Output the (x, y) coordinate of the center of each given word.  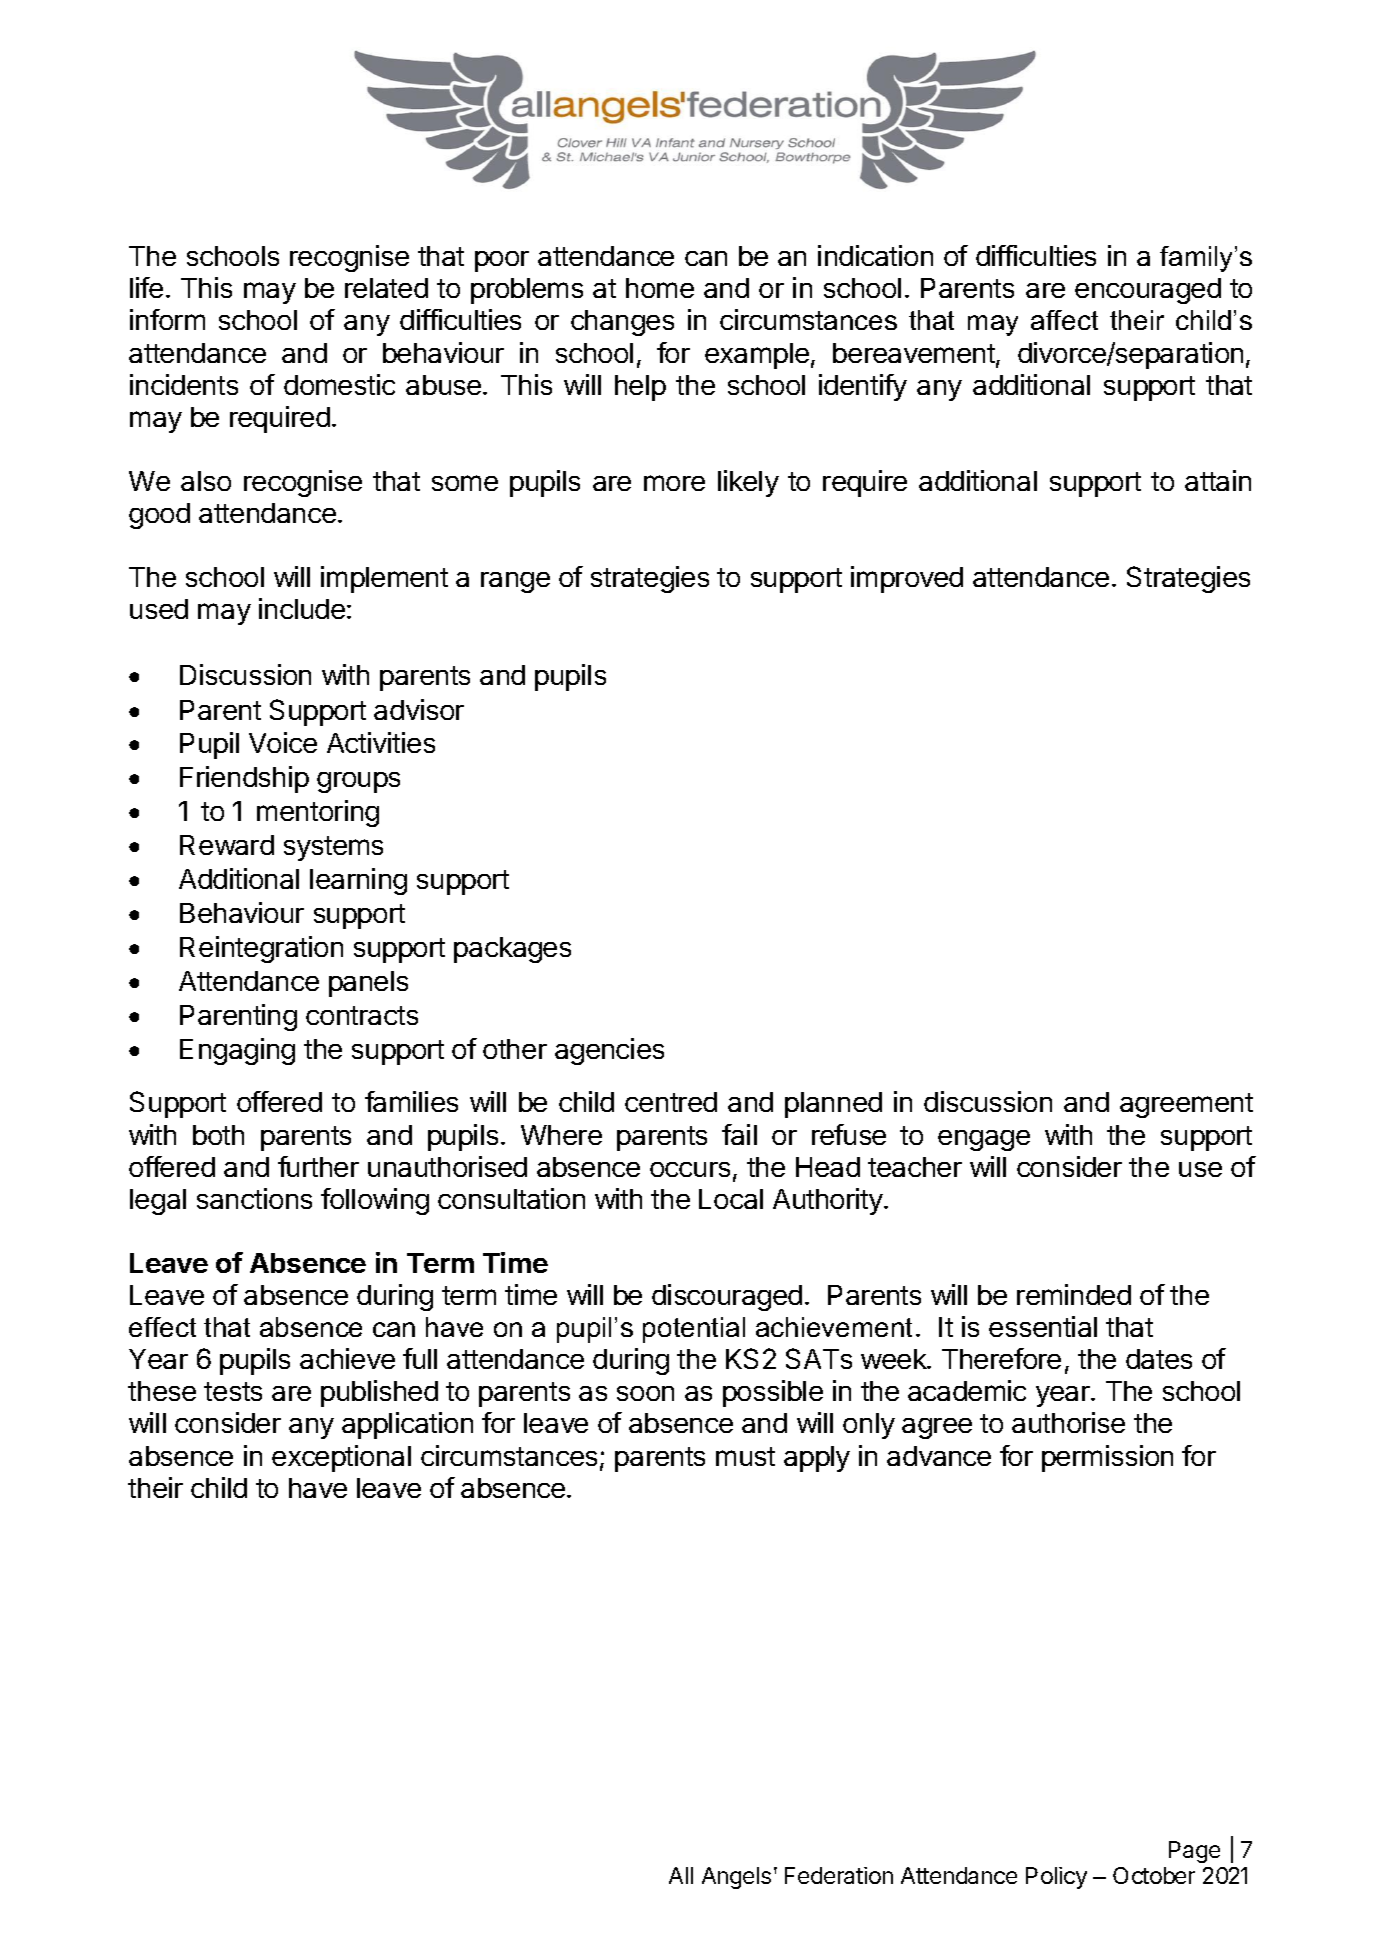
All (681, 1875)
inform (167, 319)
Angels (736, 1878)
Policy (1056, 1878)
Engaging (237, 1051)
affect (1064, 320)
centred (671, 1102)
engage (984, 1140)
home (660, 288)
